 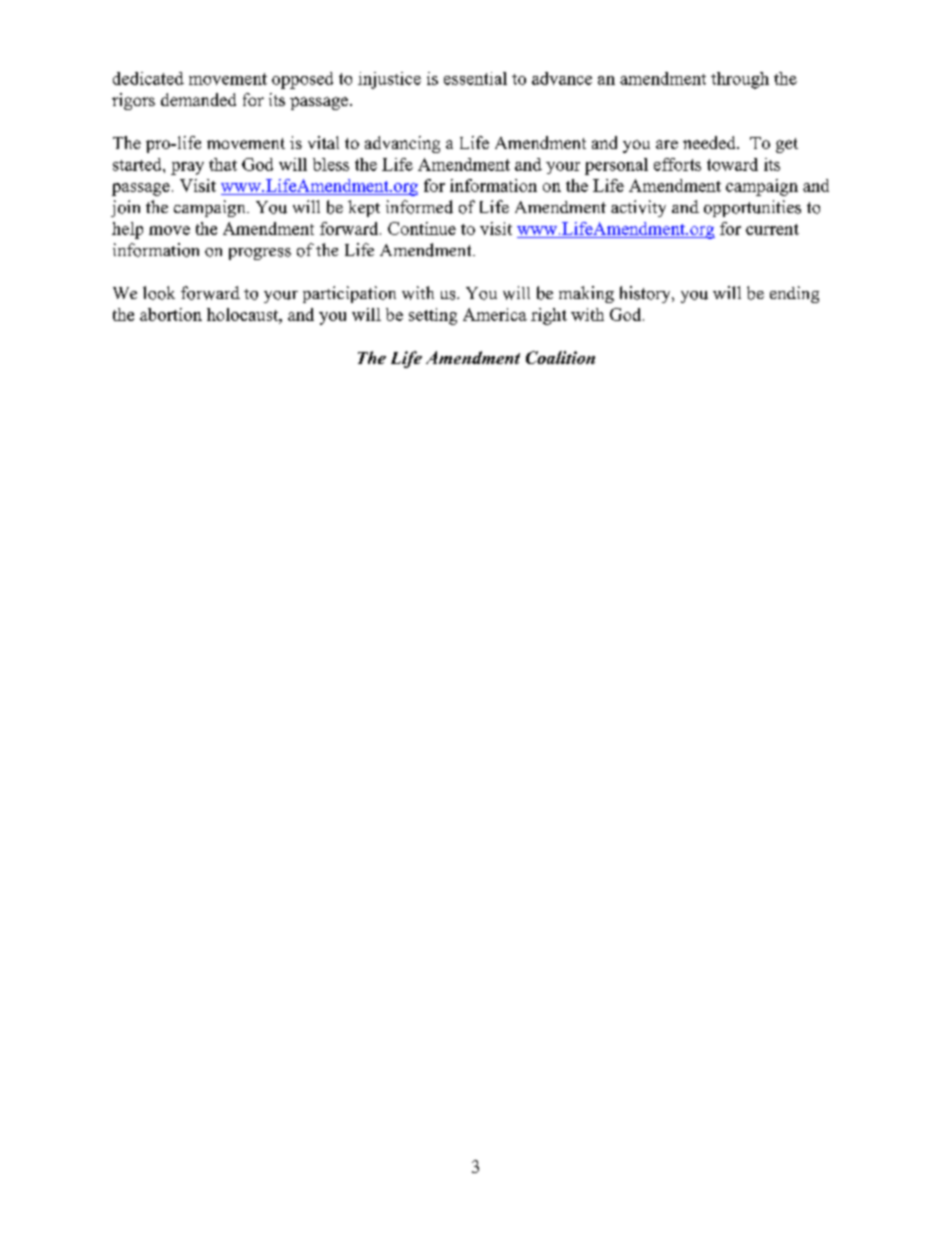 I want to click on history, so click(x=646, y=294).
